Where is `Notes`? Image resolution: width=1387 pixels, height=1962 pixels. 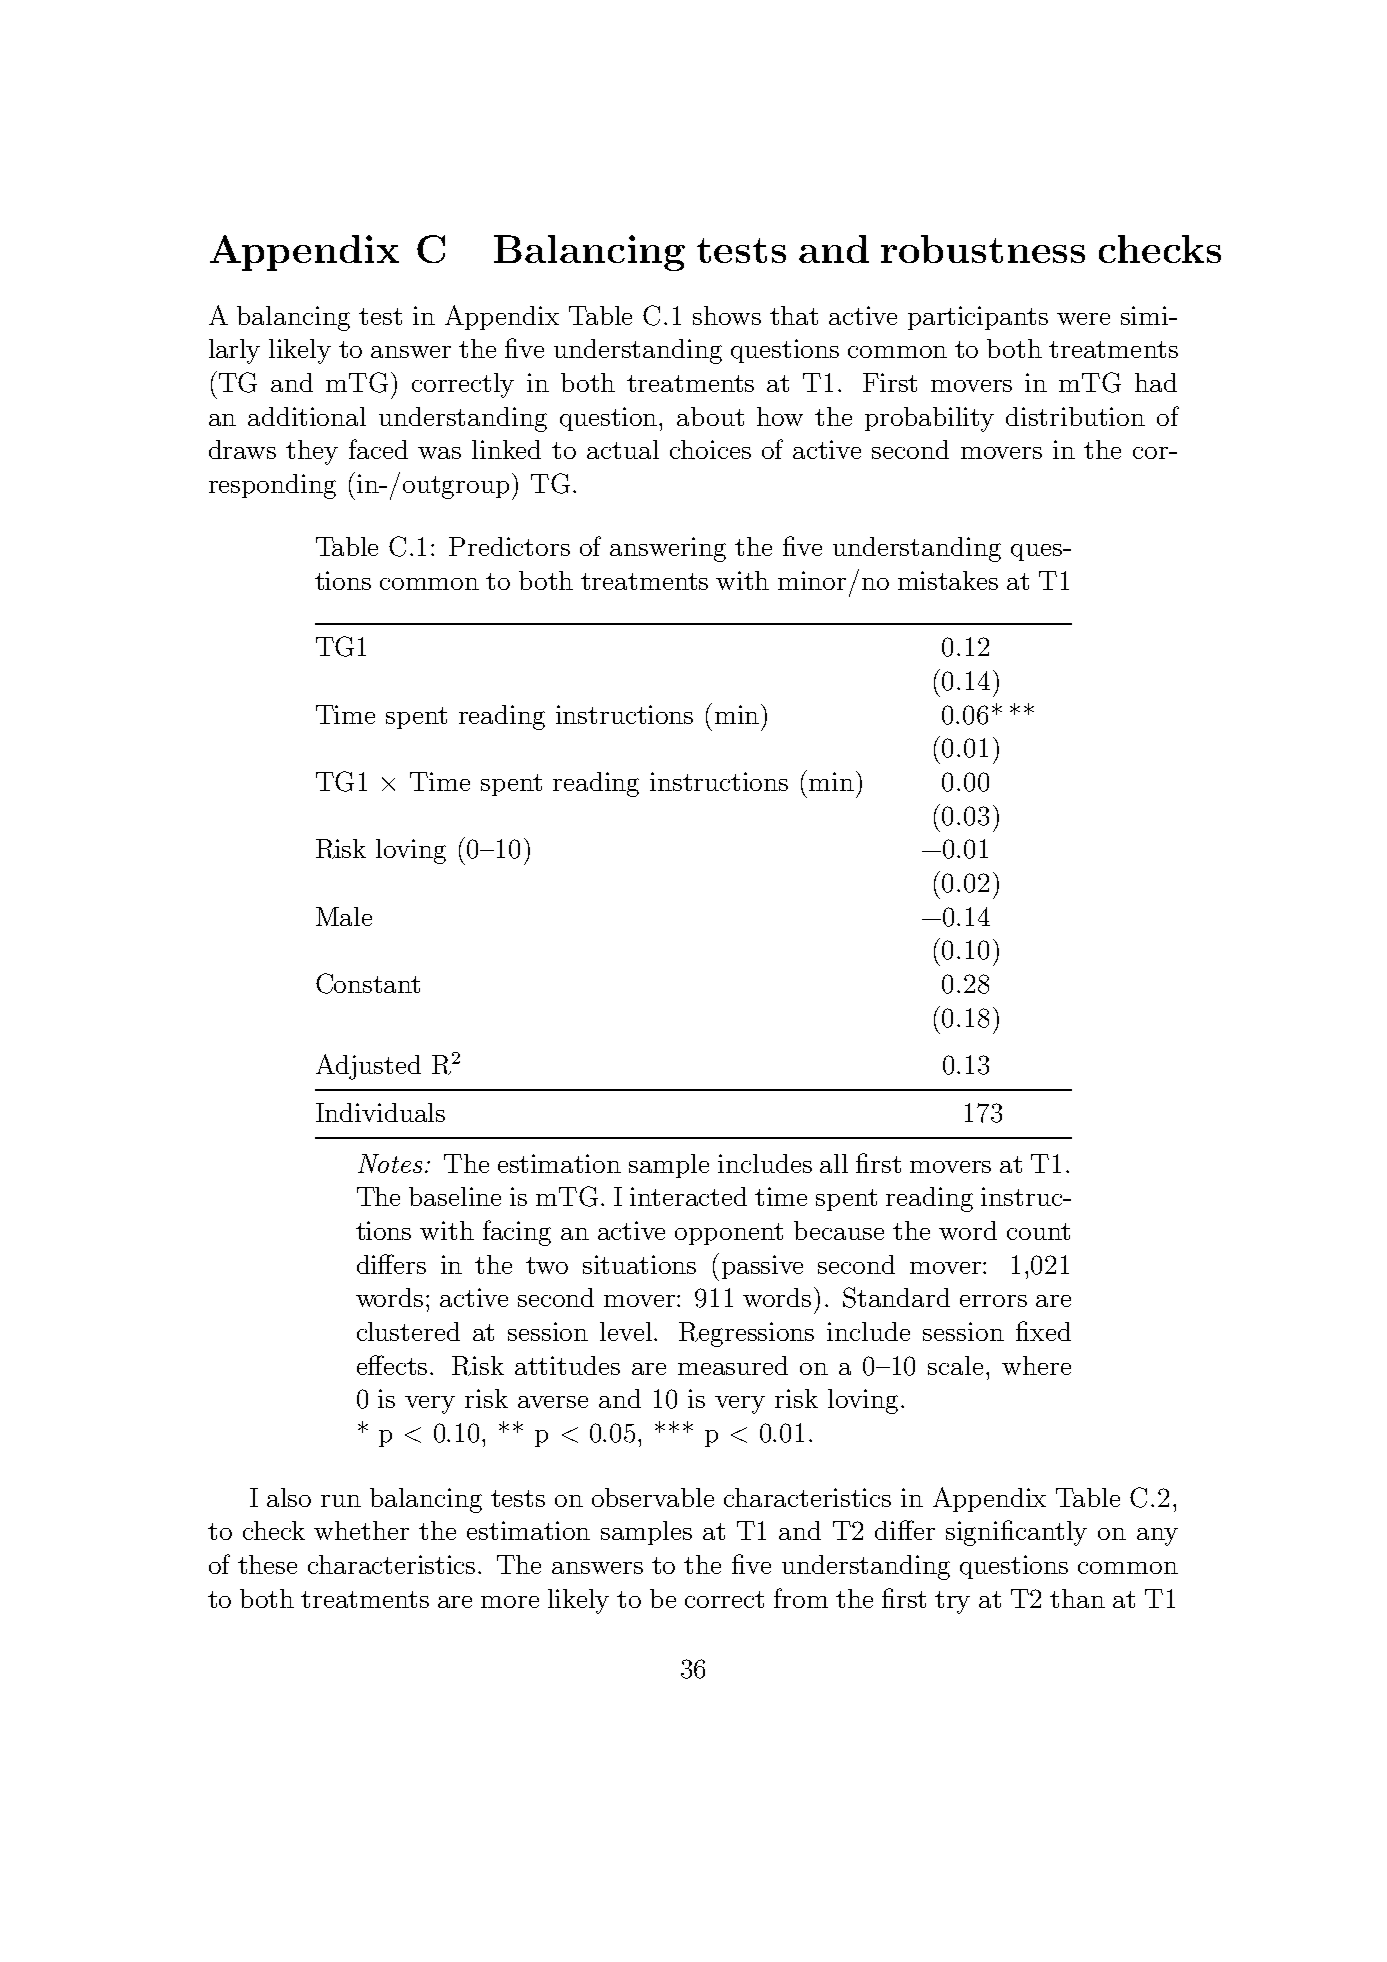 Notes is located at coordinates (390, 1163).
